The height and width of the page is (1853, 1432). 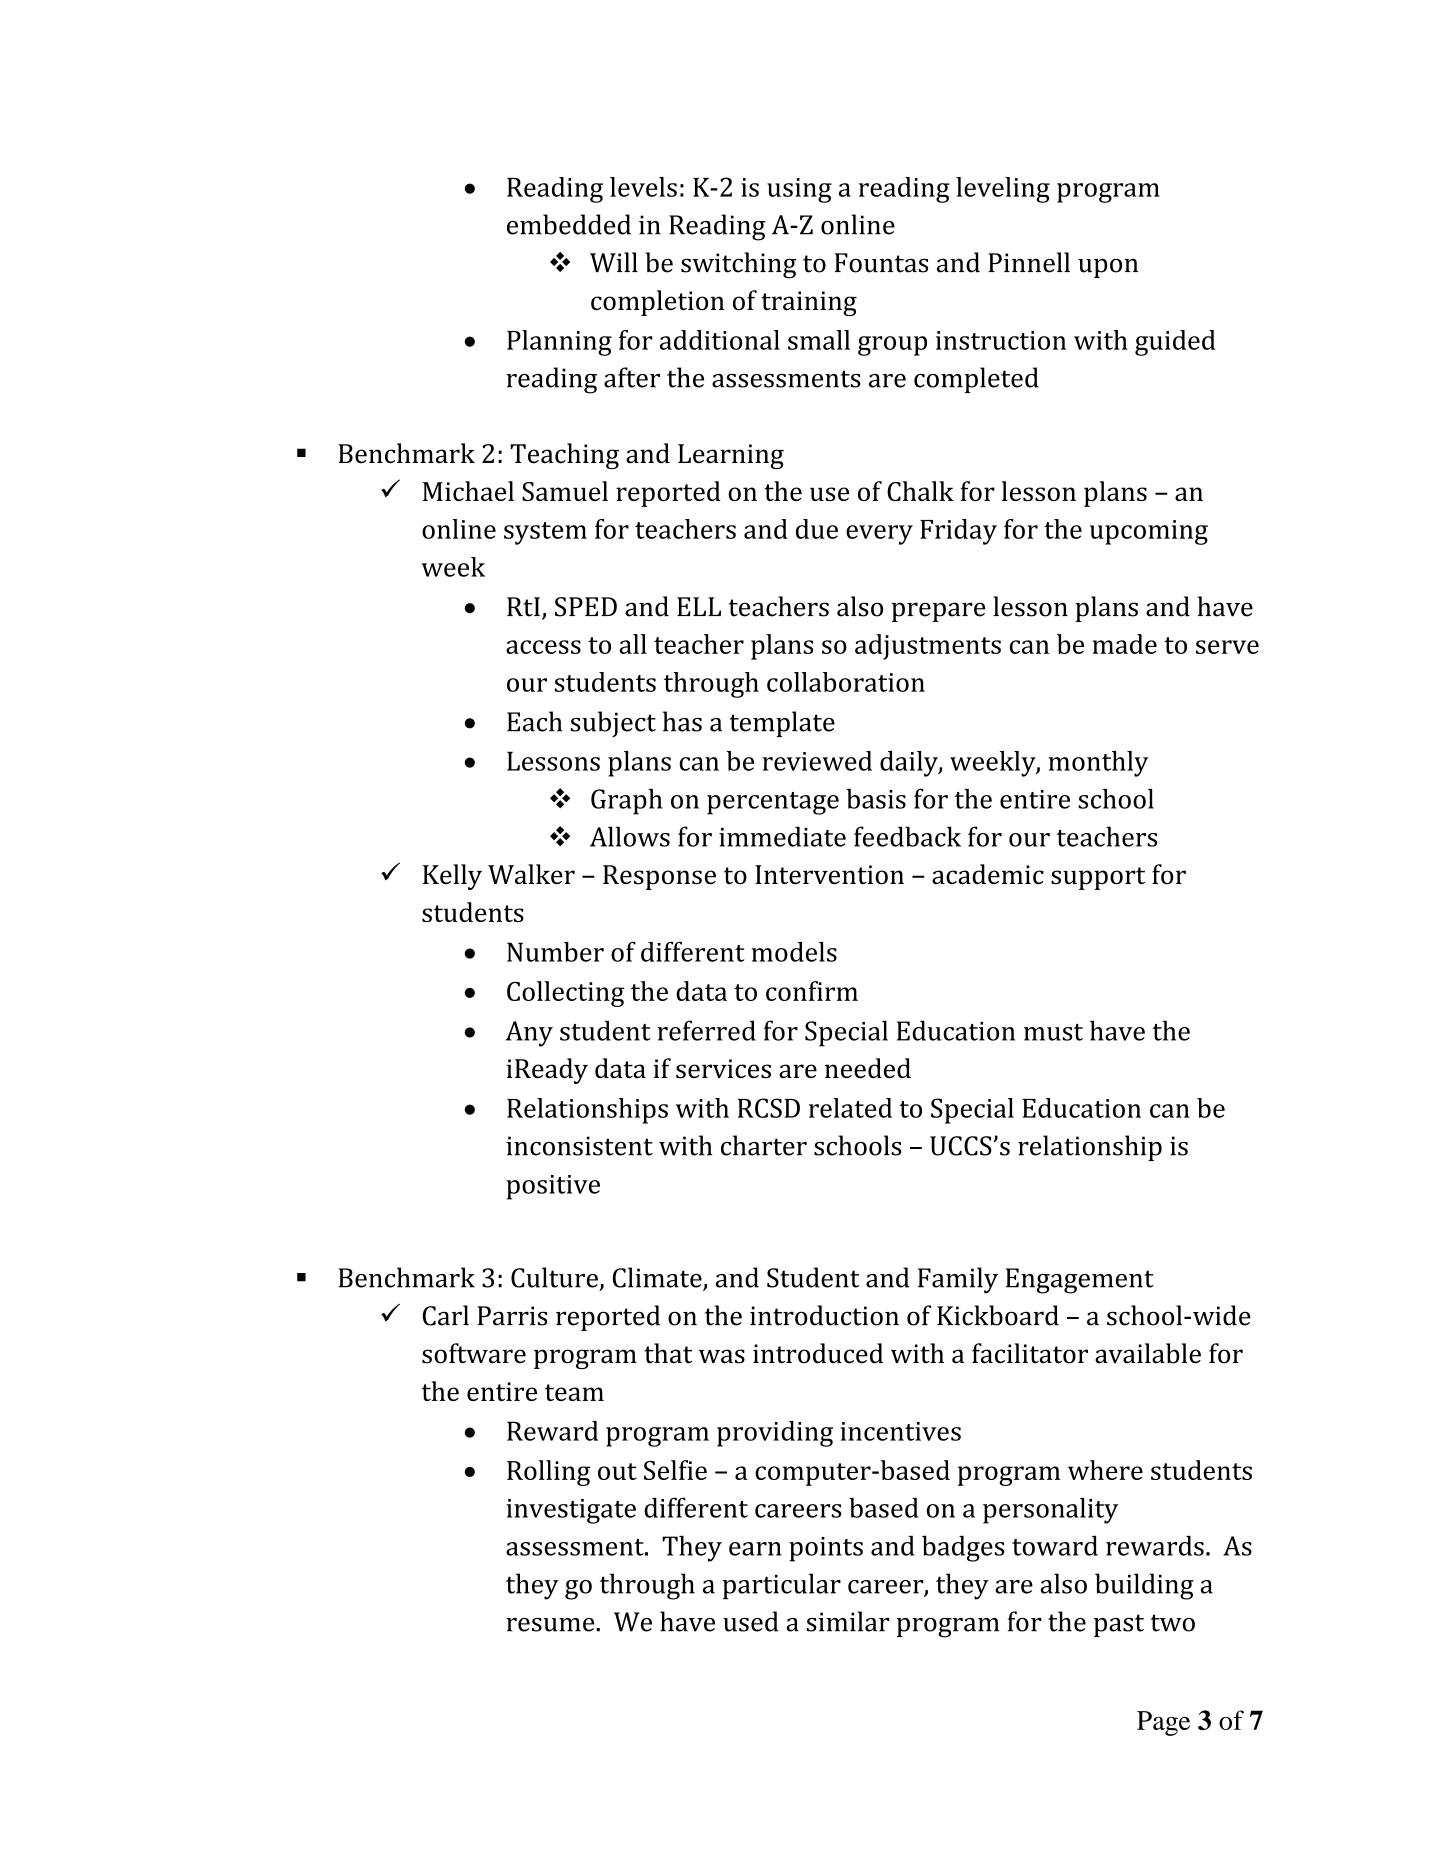 What do you see at coordinates (571, 1511) in the page?
I see `investigate` at bounding box center [571, 1511].
